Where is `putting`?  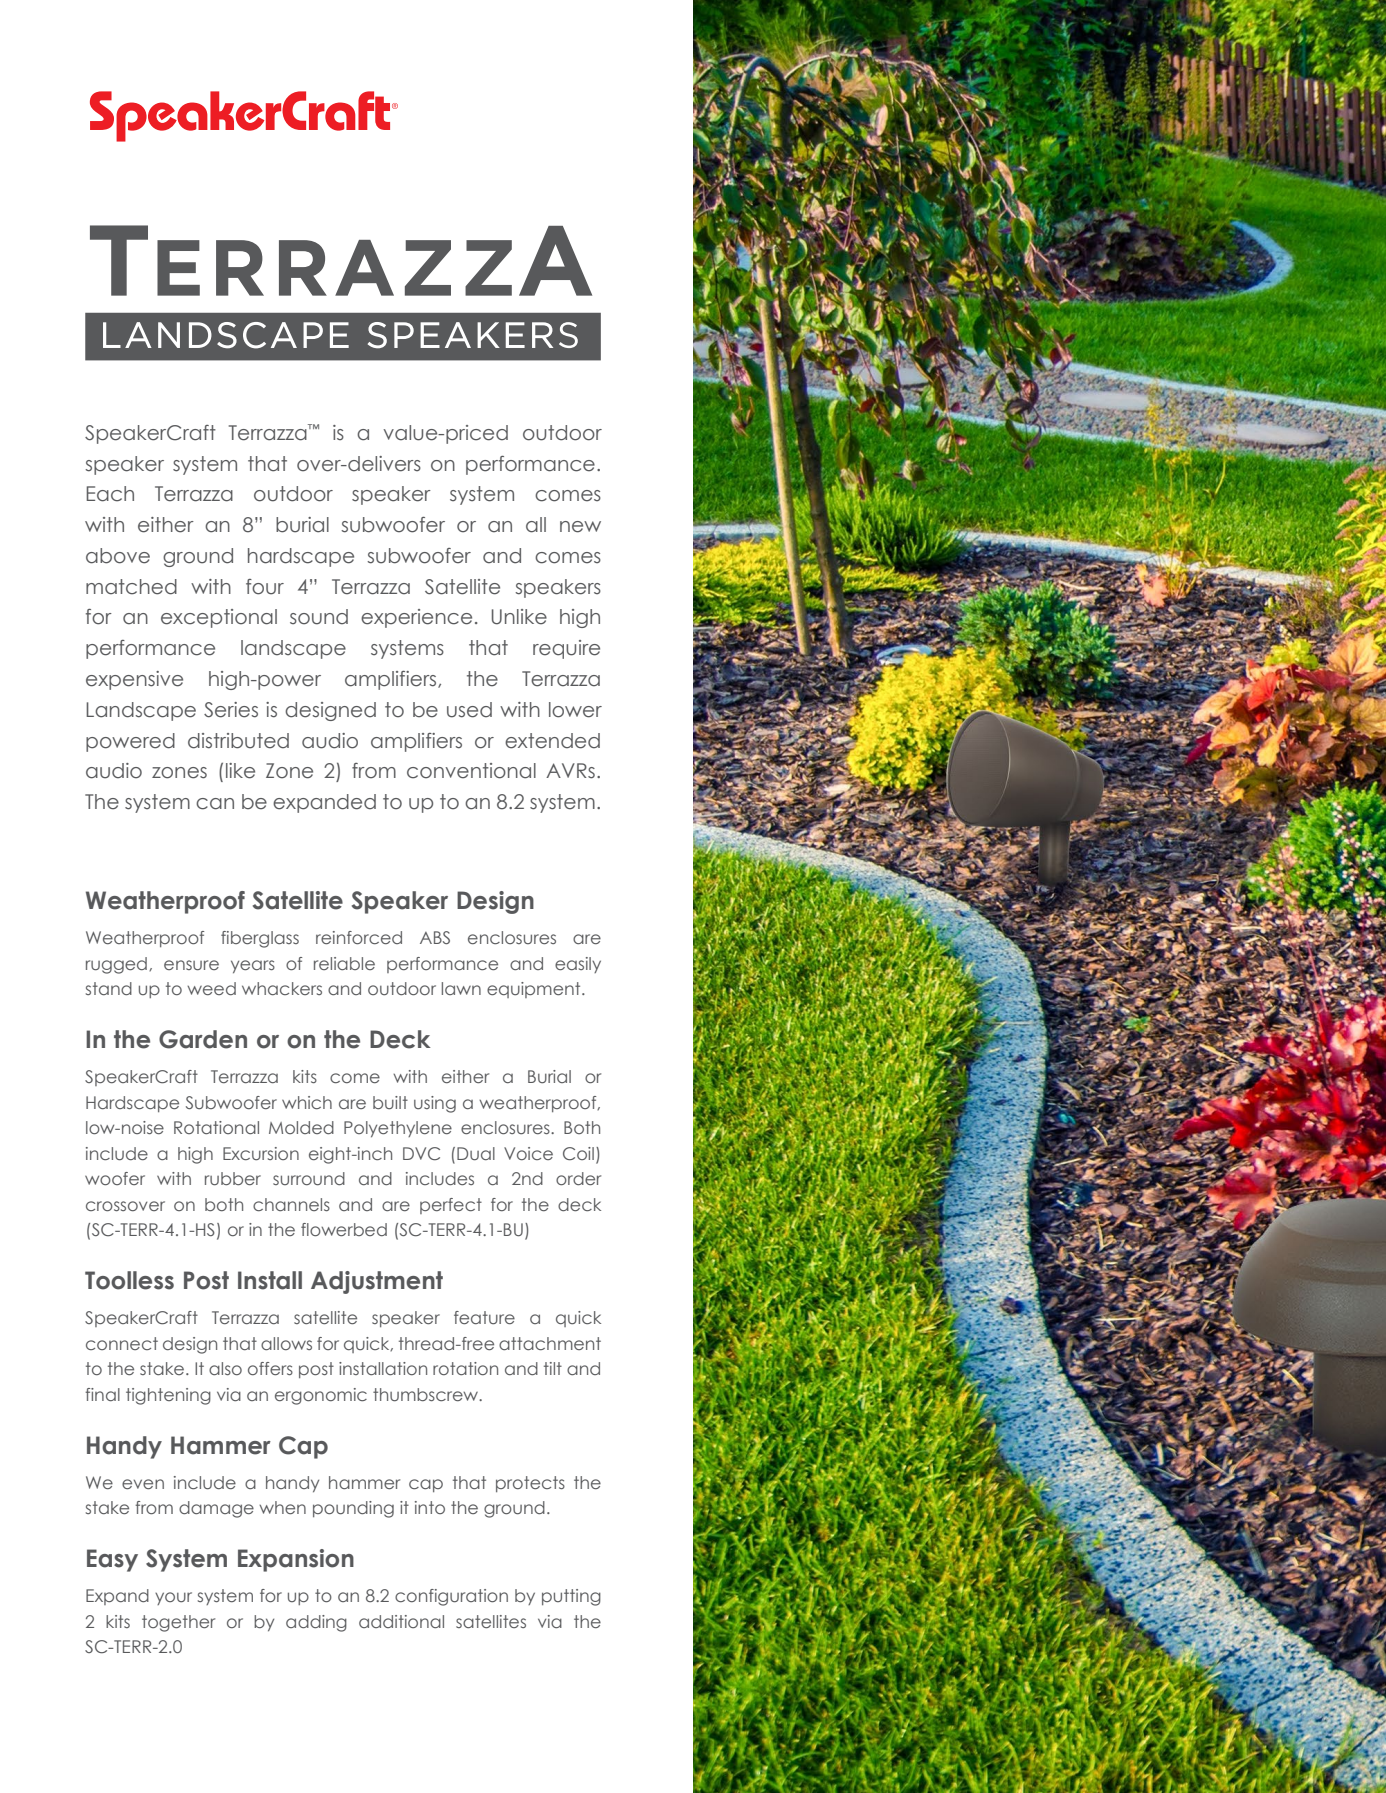 putting is located at coordinates (571, 1597).
